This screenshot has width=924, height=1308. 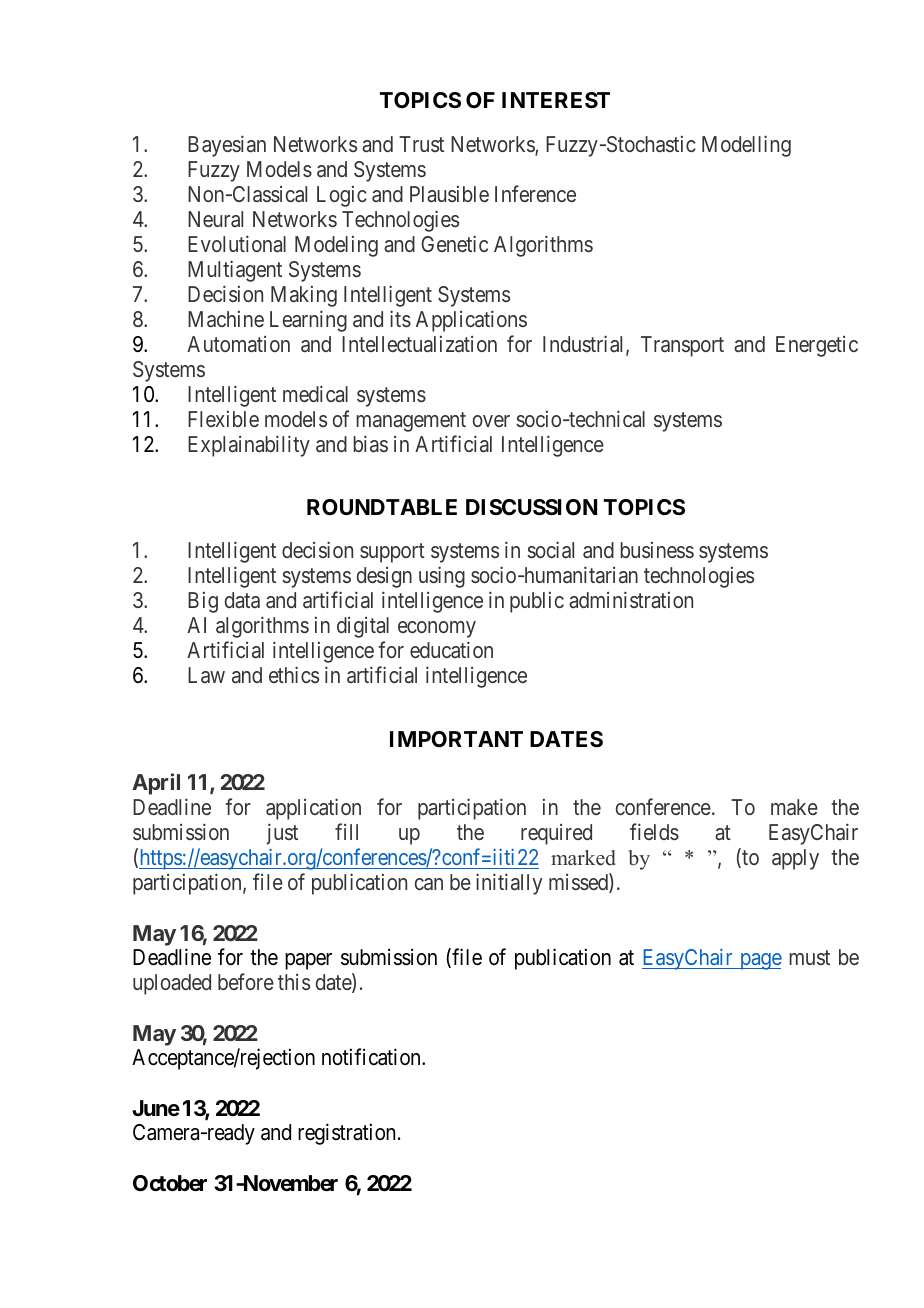 I want to click on over, so click(x=491, y=421).
